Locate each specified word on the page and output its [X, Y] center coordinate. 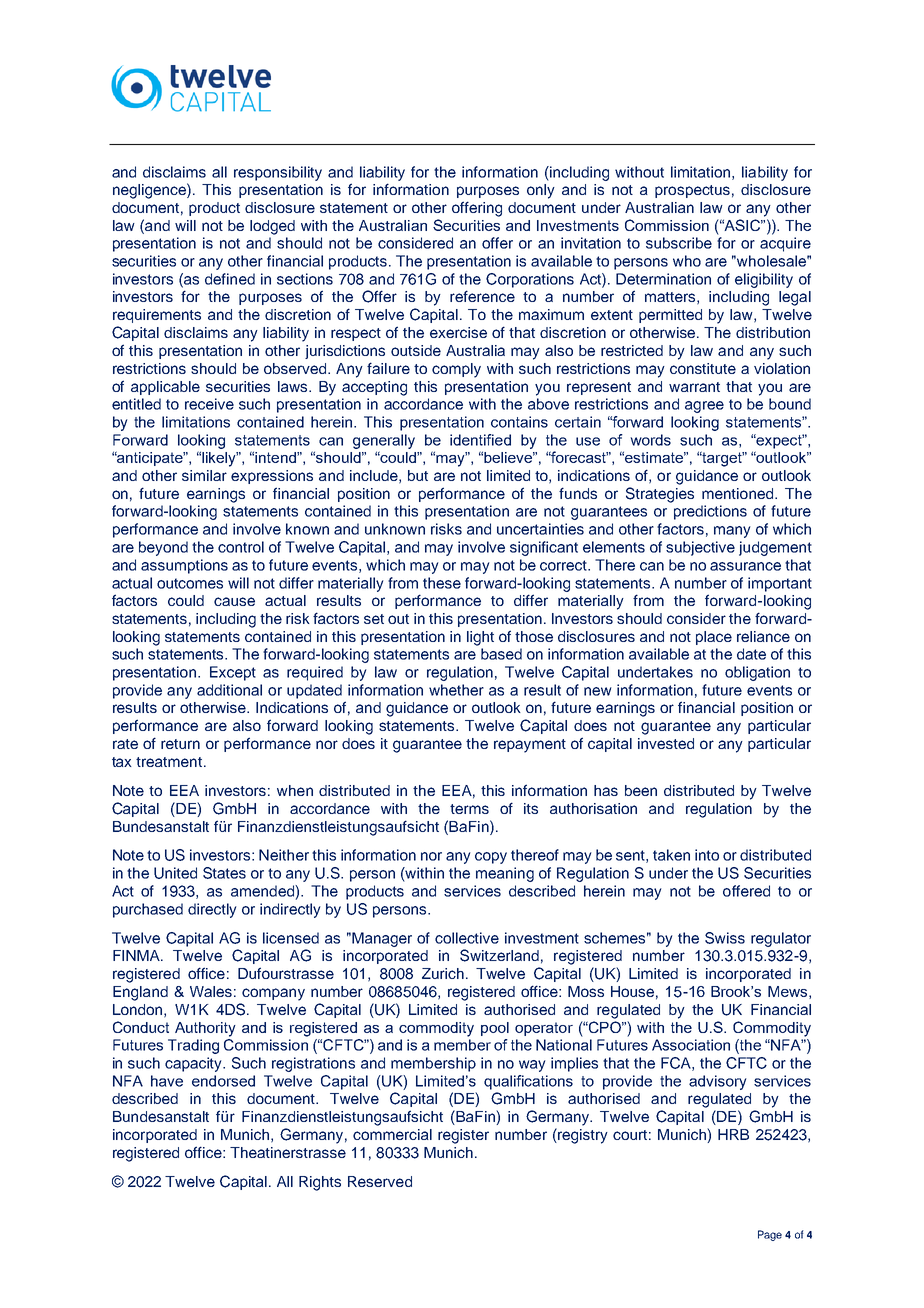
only [541, 191]
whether [456, 690]
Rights [320, 1183]
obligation [757, 673]
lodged [272, 227]
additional [229, 690]
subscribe [679, 243]
